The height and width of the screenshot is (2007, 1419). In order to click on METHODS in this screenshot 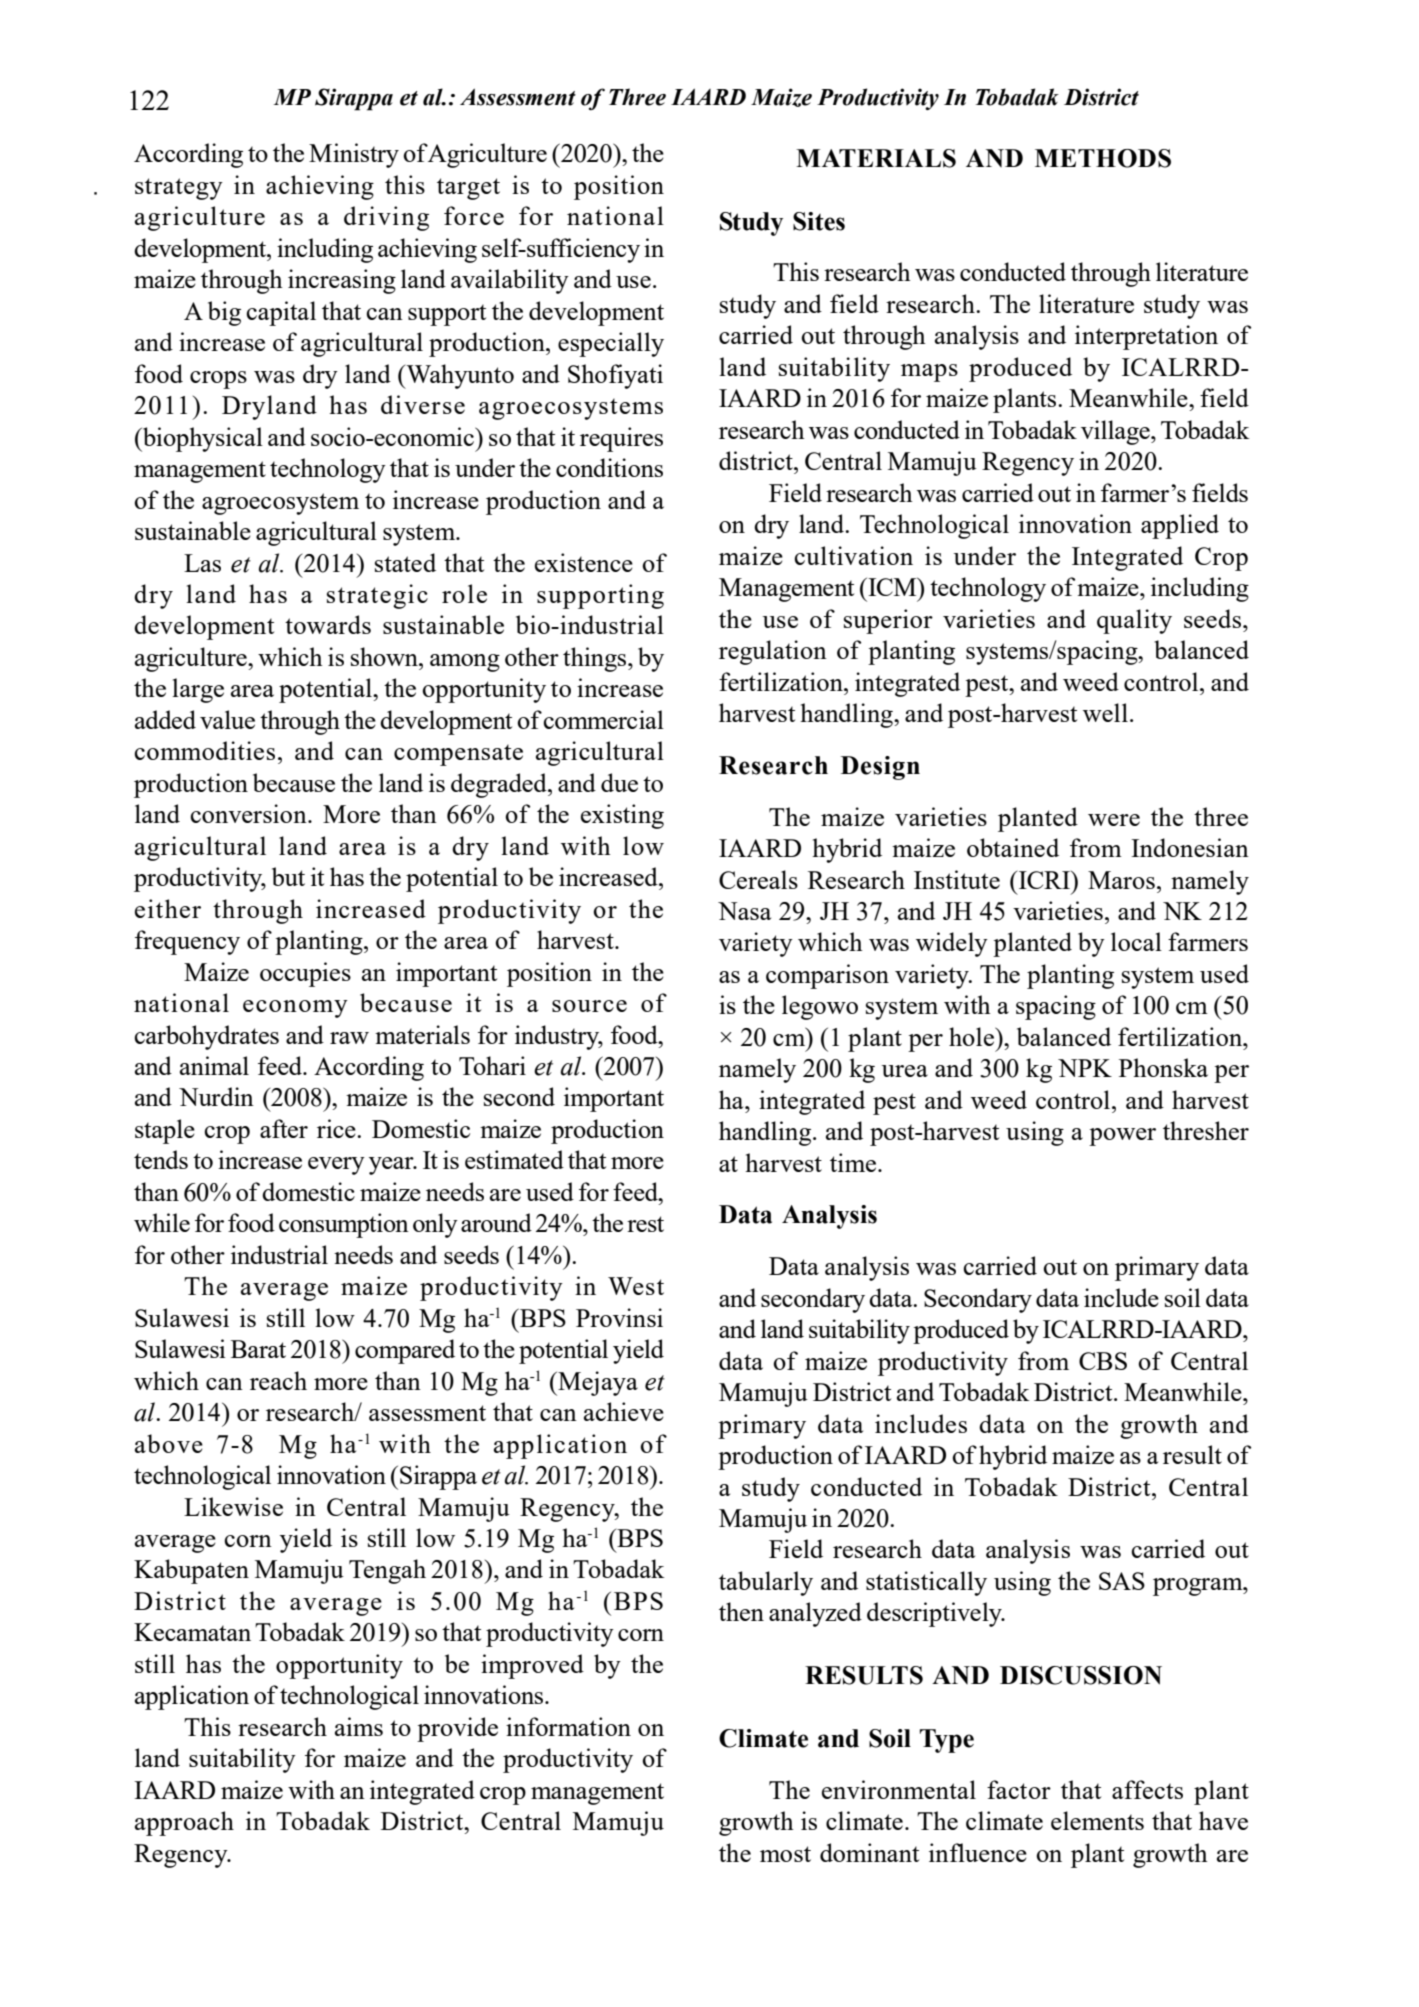, I will do `click(1103, 158)`.
